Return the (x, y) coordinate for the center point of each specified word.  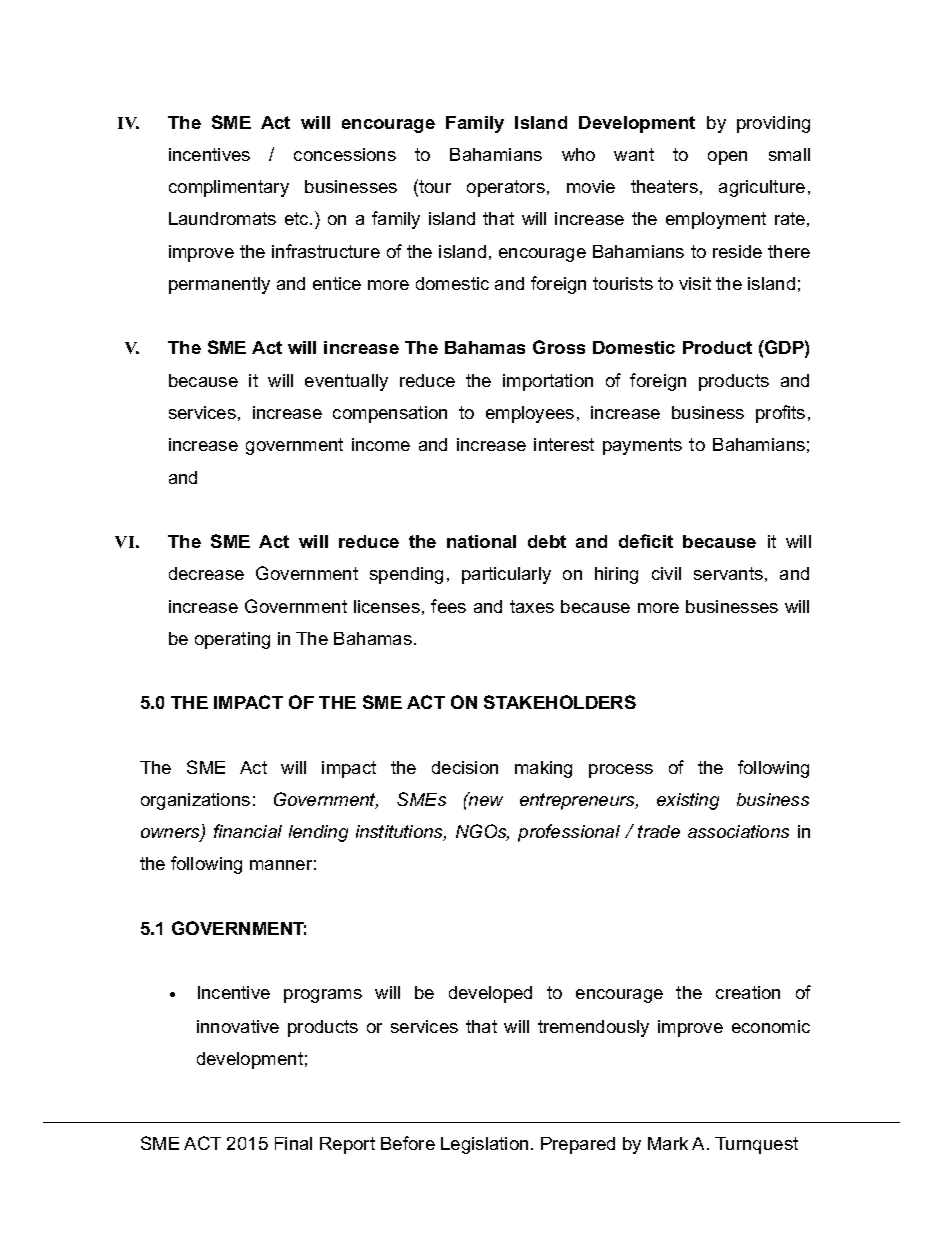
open (727, 158)
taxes (532, 606)
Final (293, 1143)
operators (506, 188)
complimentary (229, 188)
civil (666, 573)
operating (232, 640)
